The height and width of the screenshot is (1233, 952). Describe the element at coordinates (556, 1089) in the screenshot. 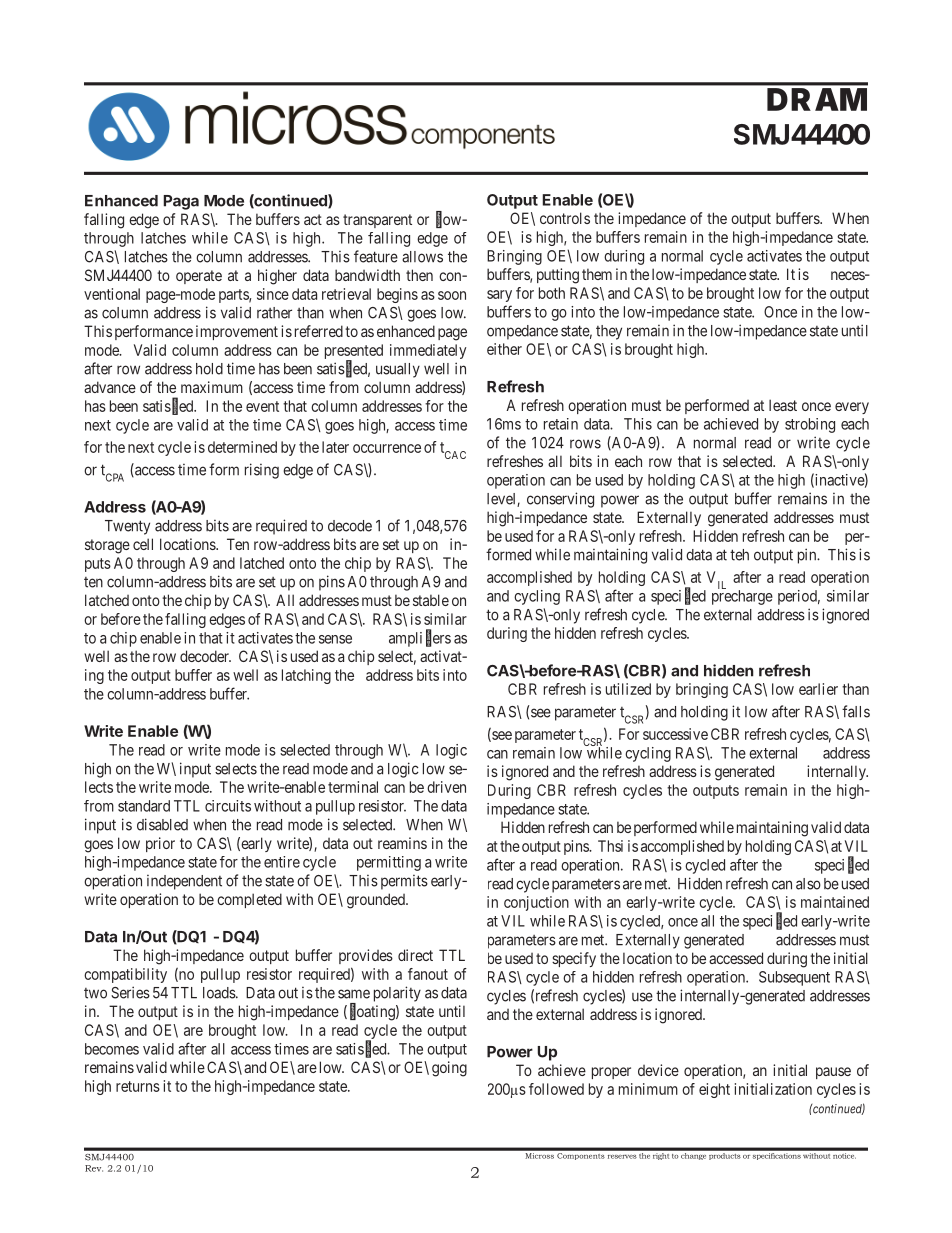

I see `followed` at that location.
